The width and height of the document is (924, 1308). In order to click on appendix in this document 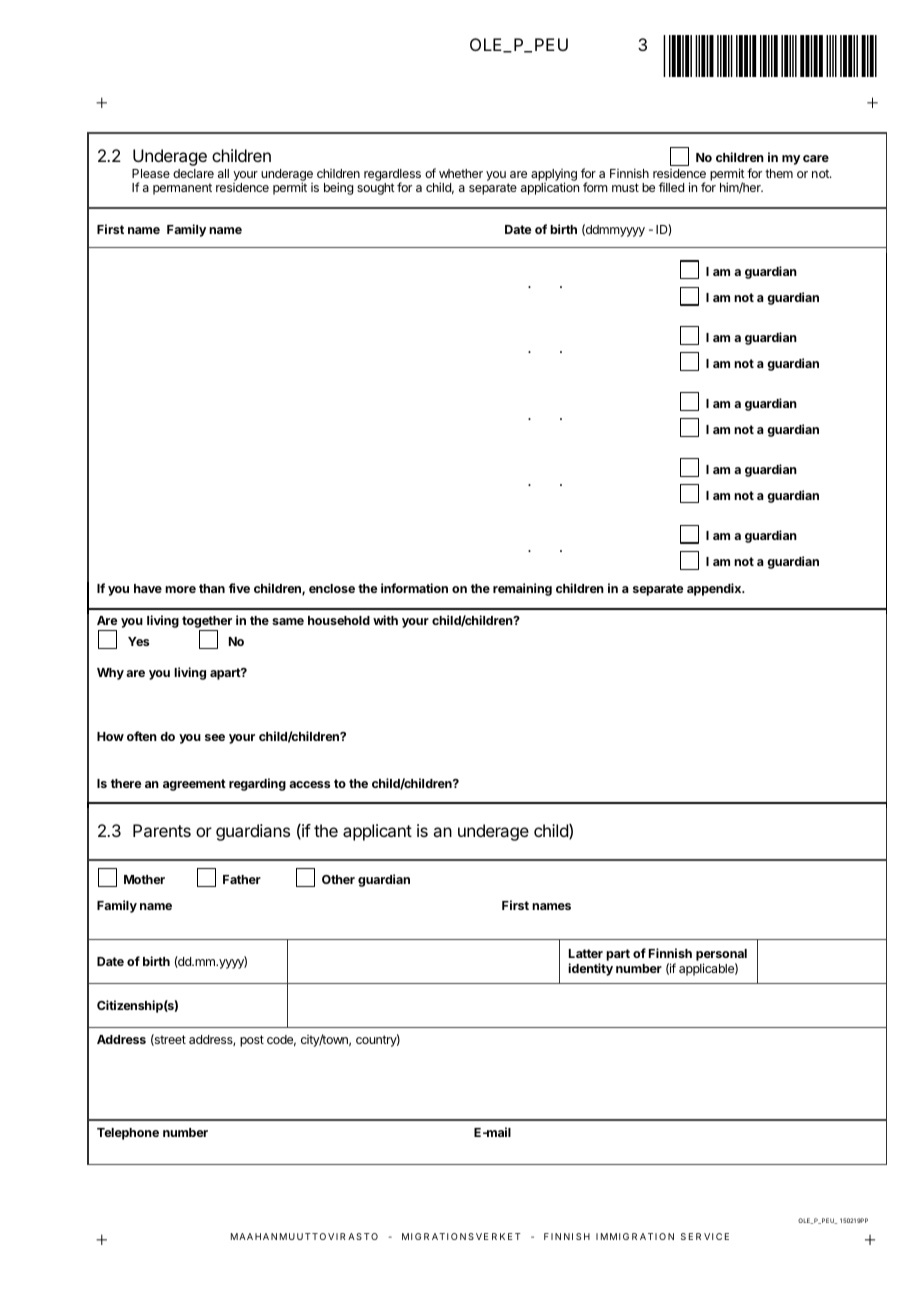, I will do `click(715, 589)`.
